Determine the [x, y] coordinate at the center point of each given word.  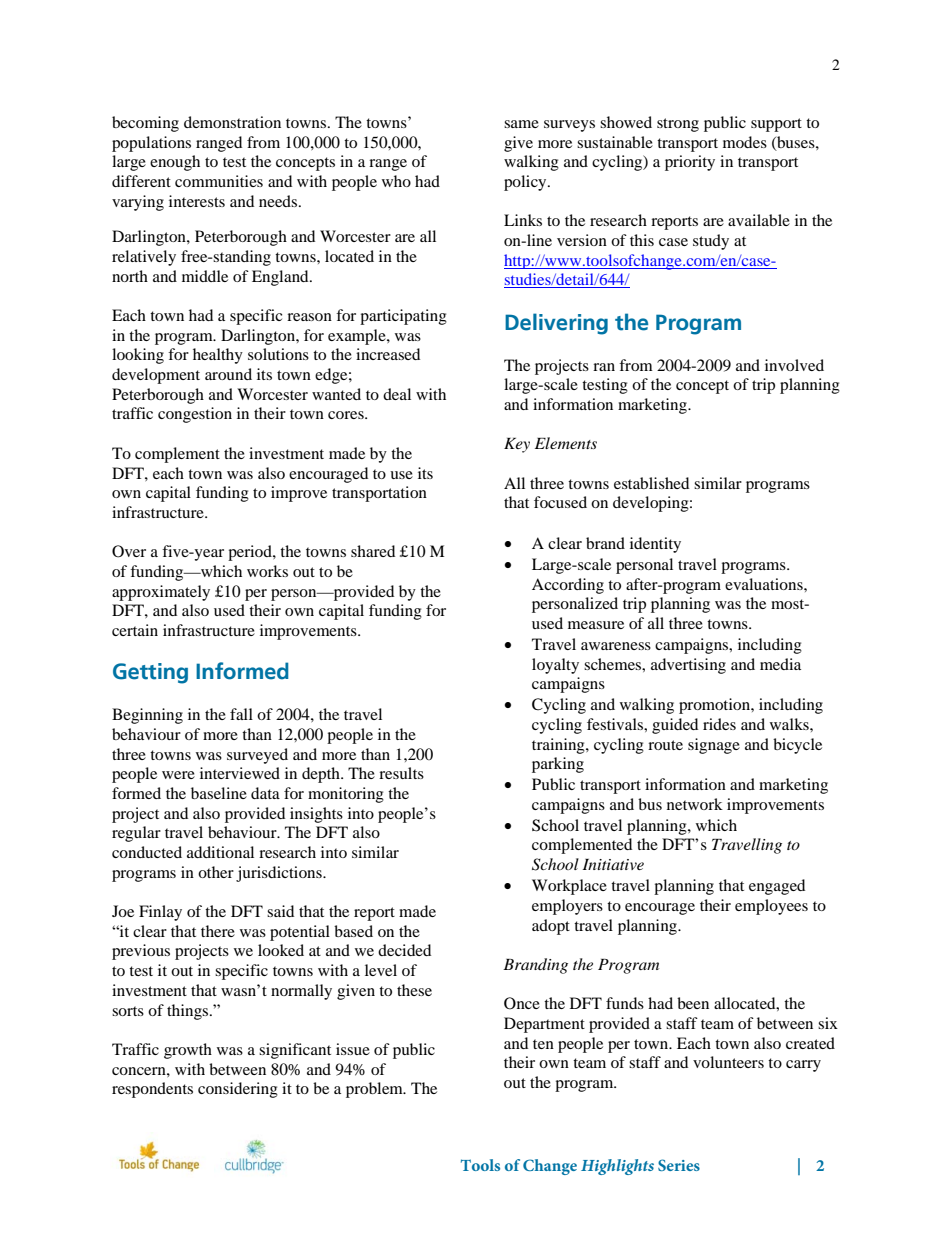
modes [745, 142]
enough [175, 163]
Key [517, 445]
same [521, 124]
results [401, 773]
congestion [195, 415]
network [695, 804]
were [178, 775]
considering [238, 1090]
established [651, 483]
